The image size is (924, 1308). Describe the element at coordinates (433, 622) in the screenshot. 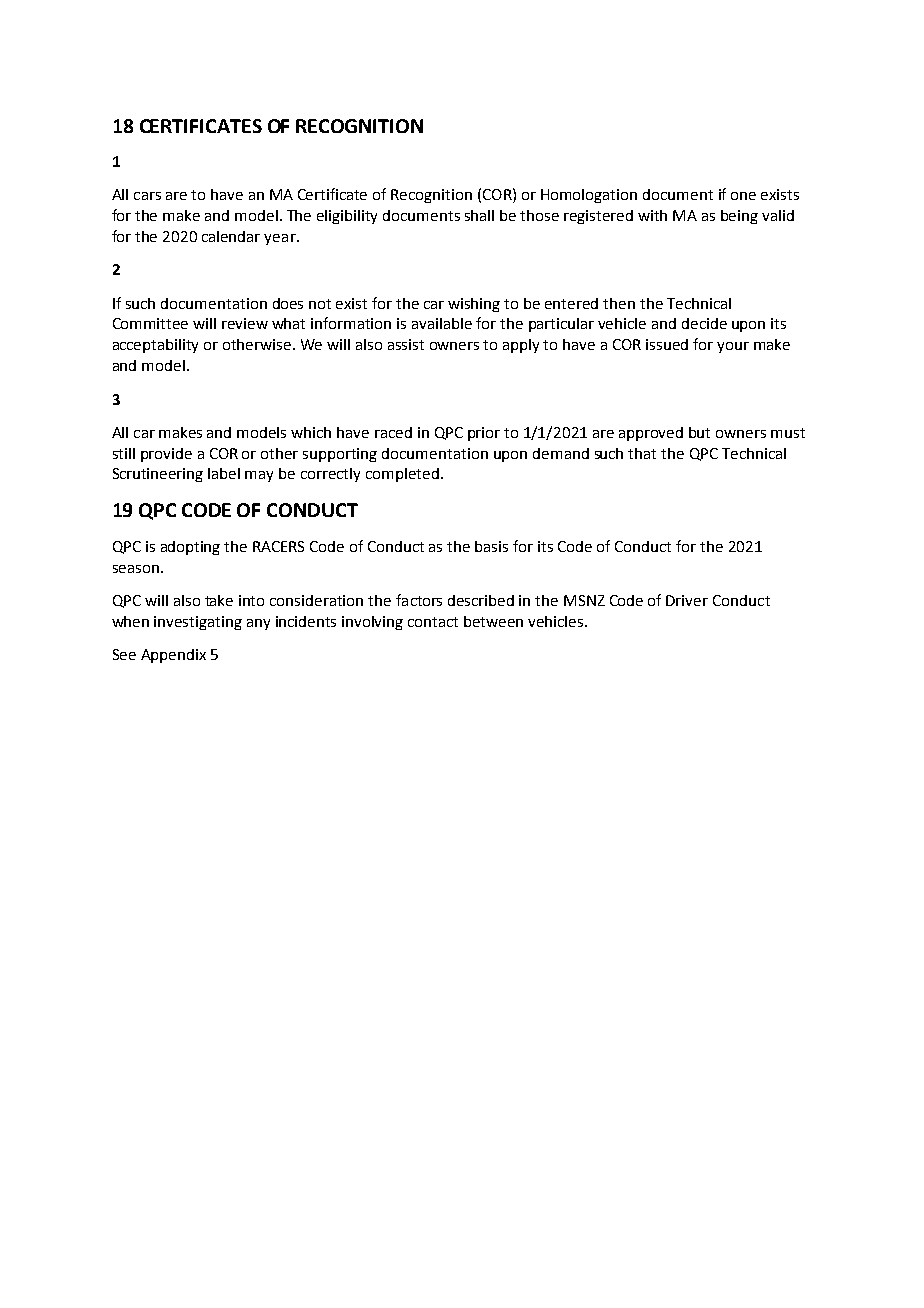

I see `contact` at that location.
